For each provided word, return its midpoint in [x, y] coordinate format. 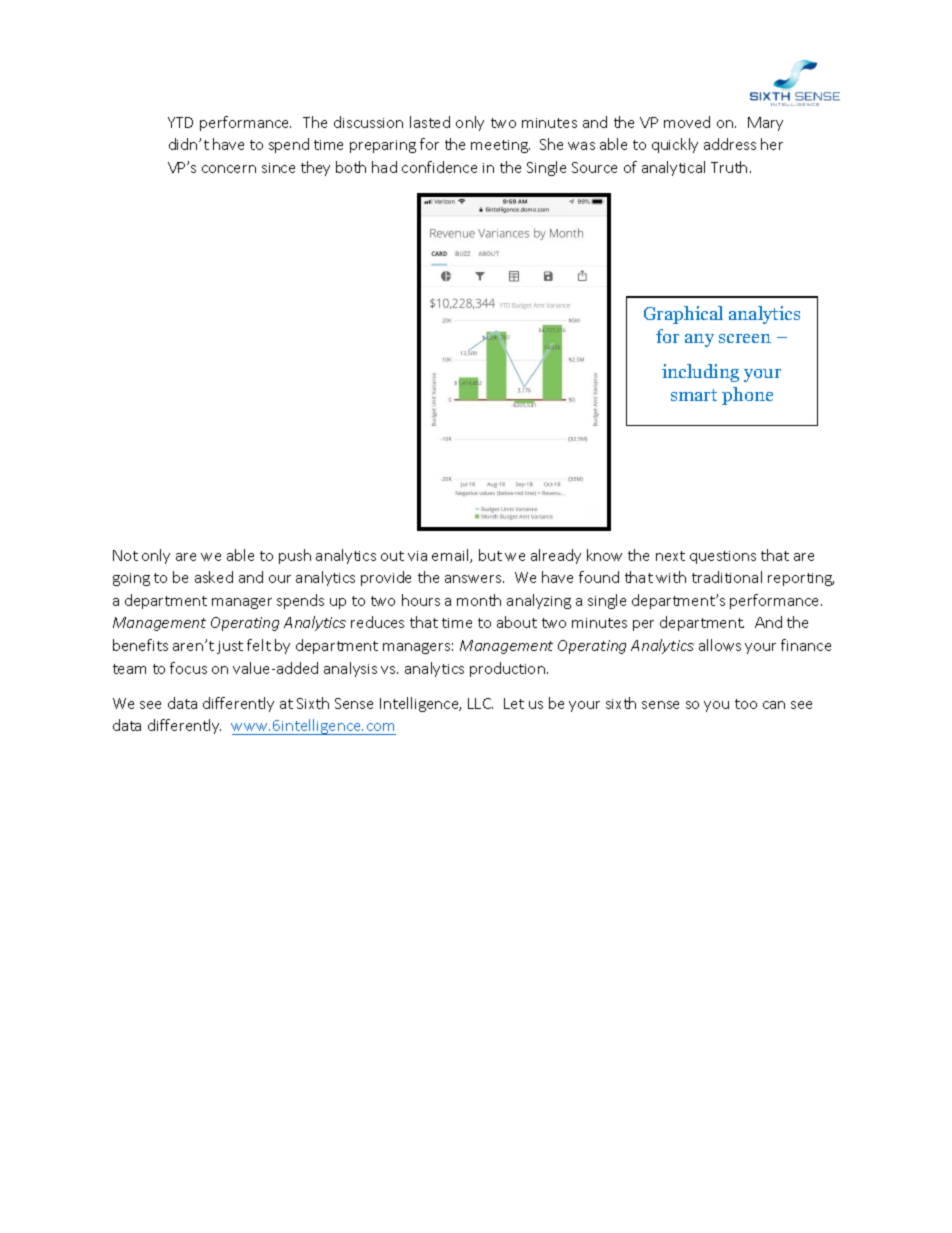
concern [229, 169]
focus [188, 668]
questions [723, 557]
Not [125, 555]
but [490, 555]
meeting [500, 146]
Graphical [683, 315]
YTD [180, 122]
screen [745, 338]
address [730, 144]
